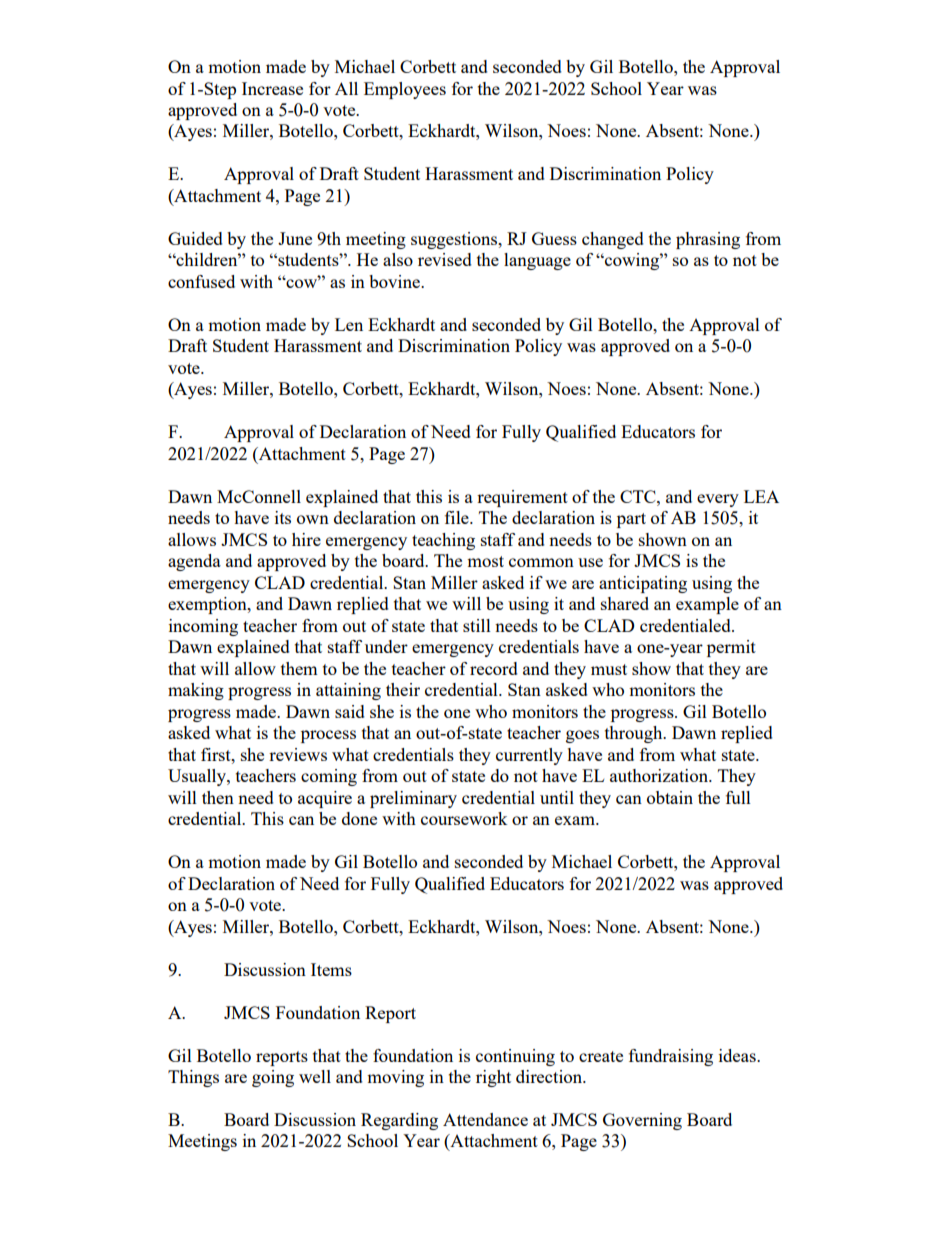 The height and width of the image is (1233, 952). I want to click on its, so click(283, 517).
